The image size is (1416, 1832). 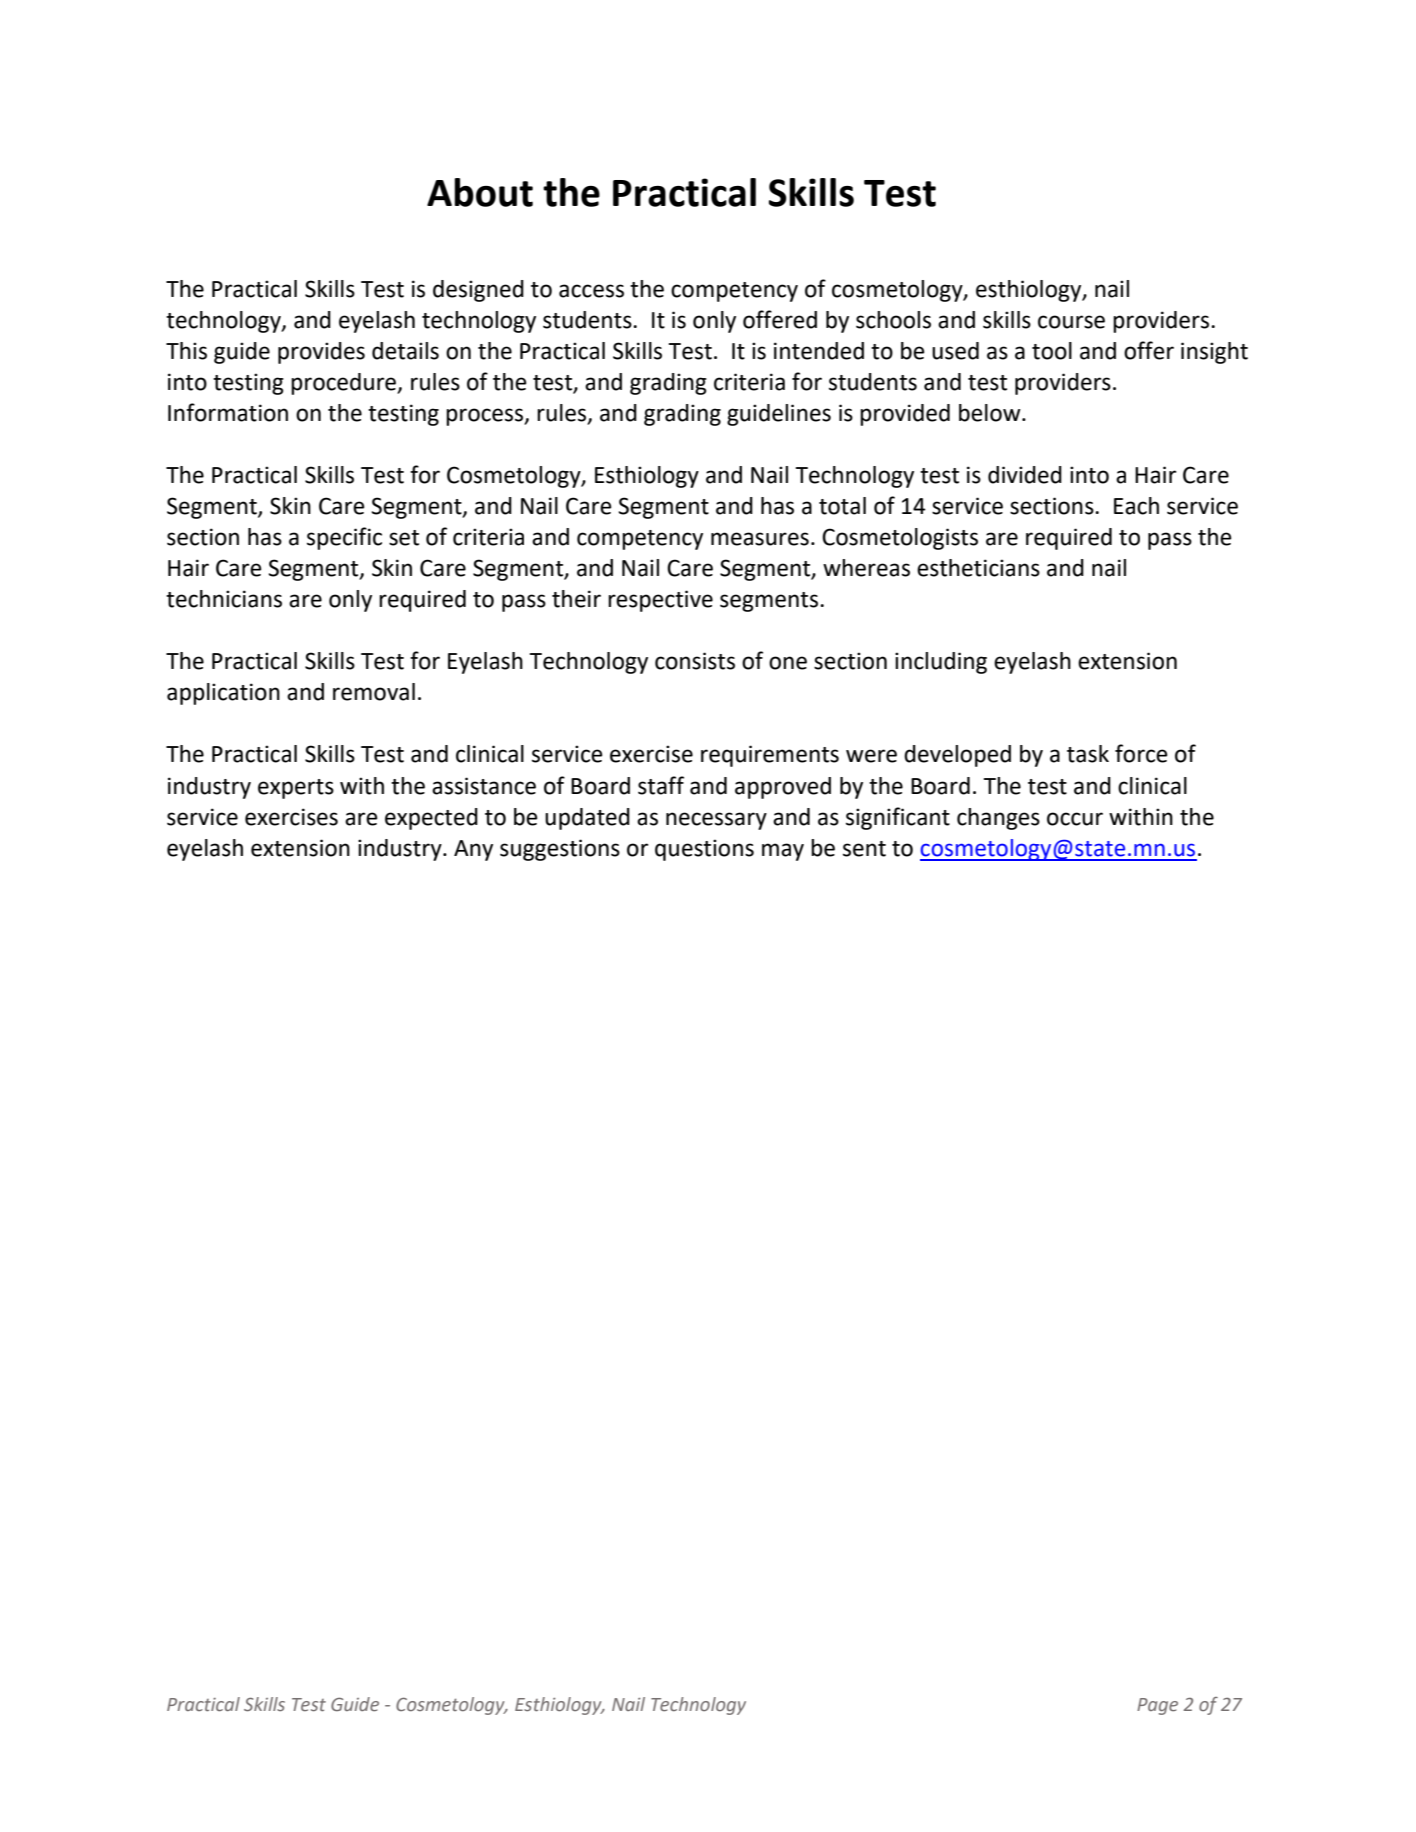 I want to click on may, so click(x=783, y=852).
